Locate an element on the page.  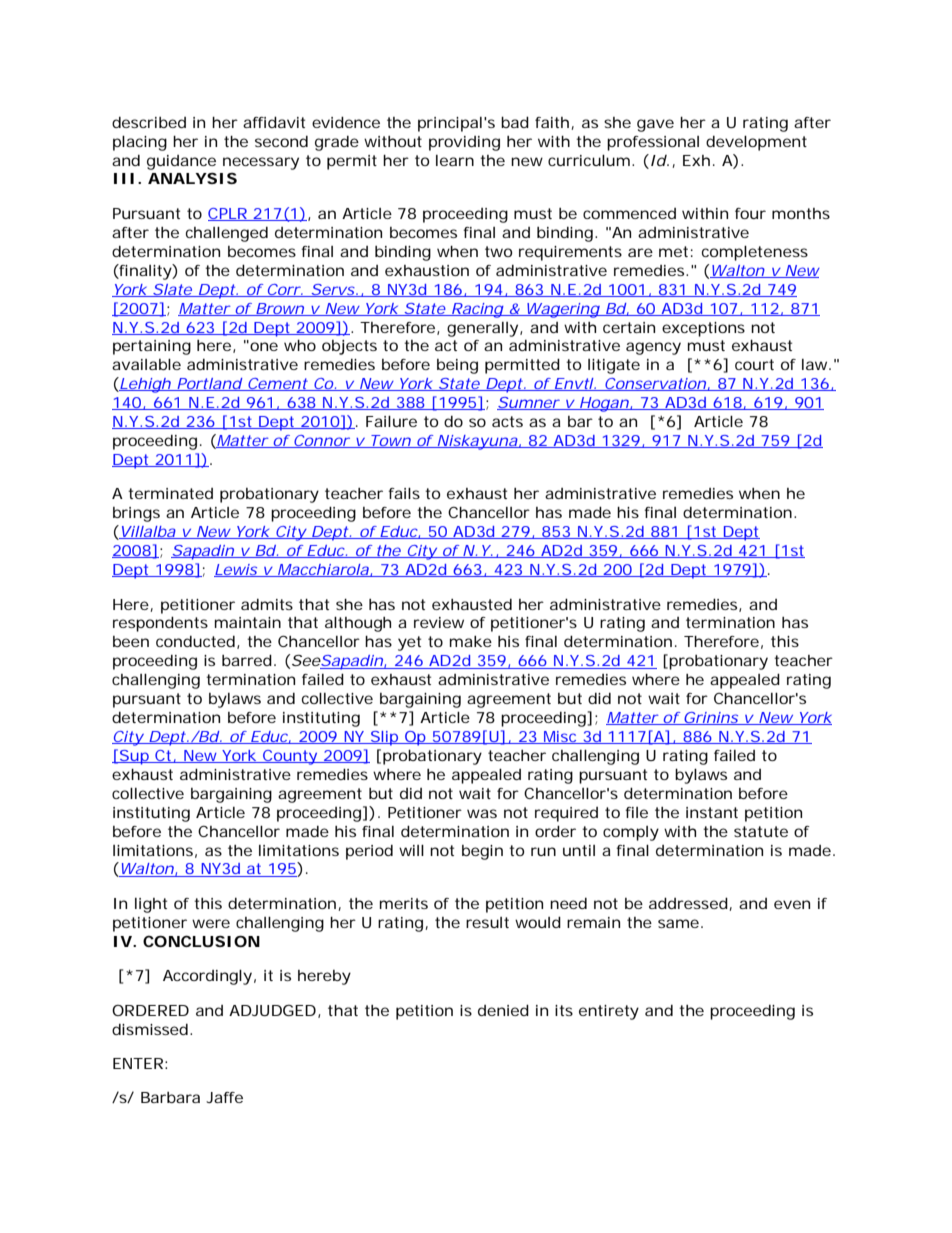
entirety is located at coordinates (609, 1012).
